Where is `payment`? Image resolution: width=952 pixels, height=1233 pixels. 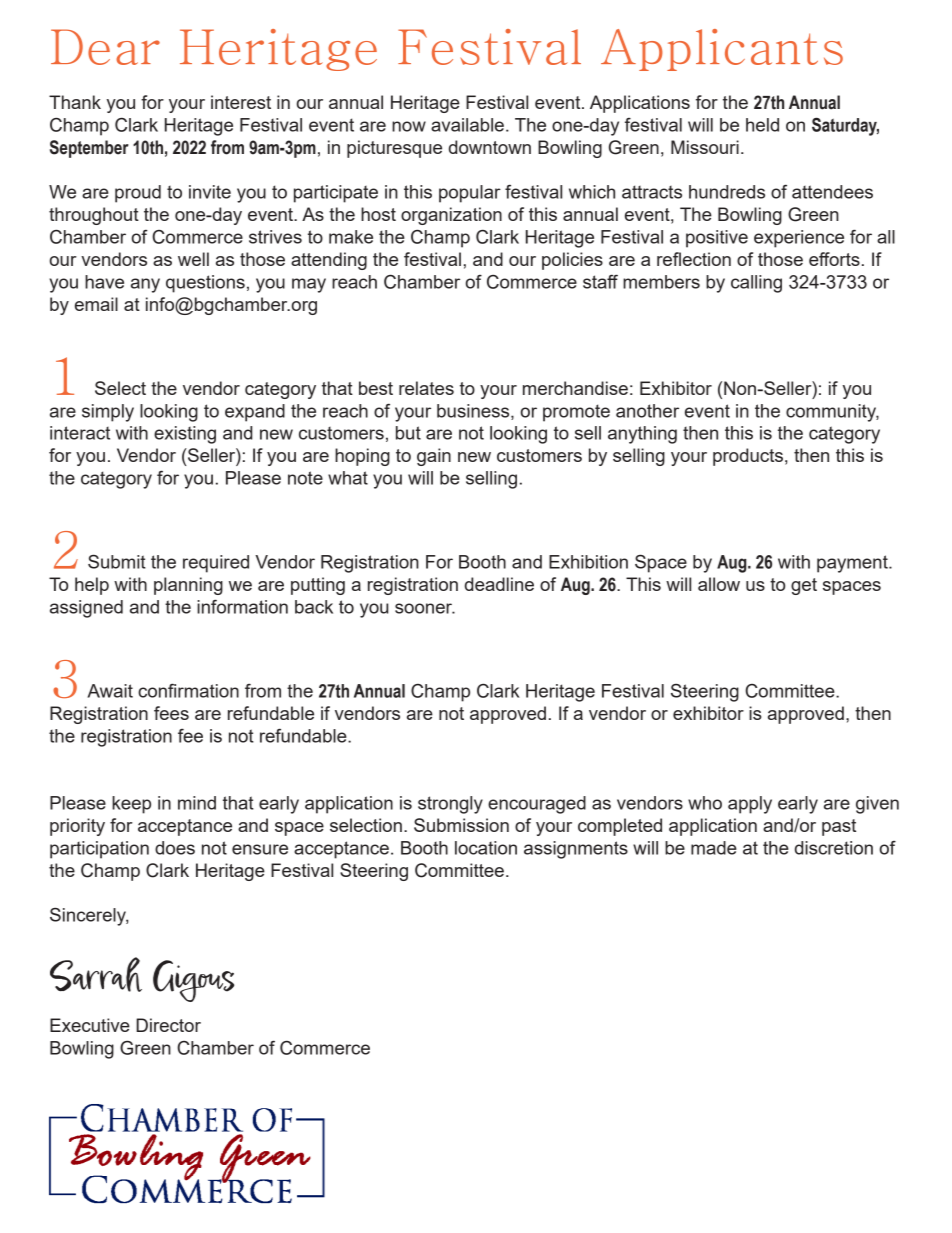 payment is located at coordinates (853, 564).
